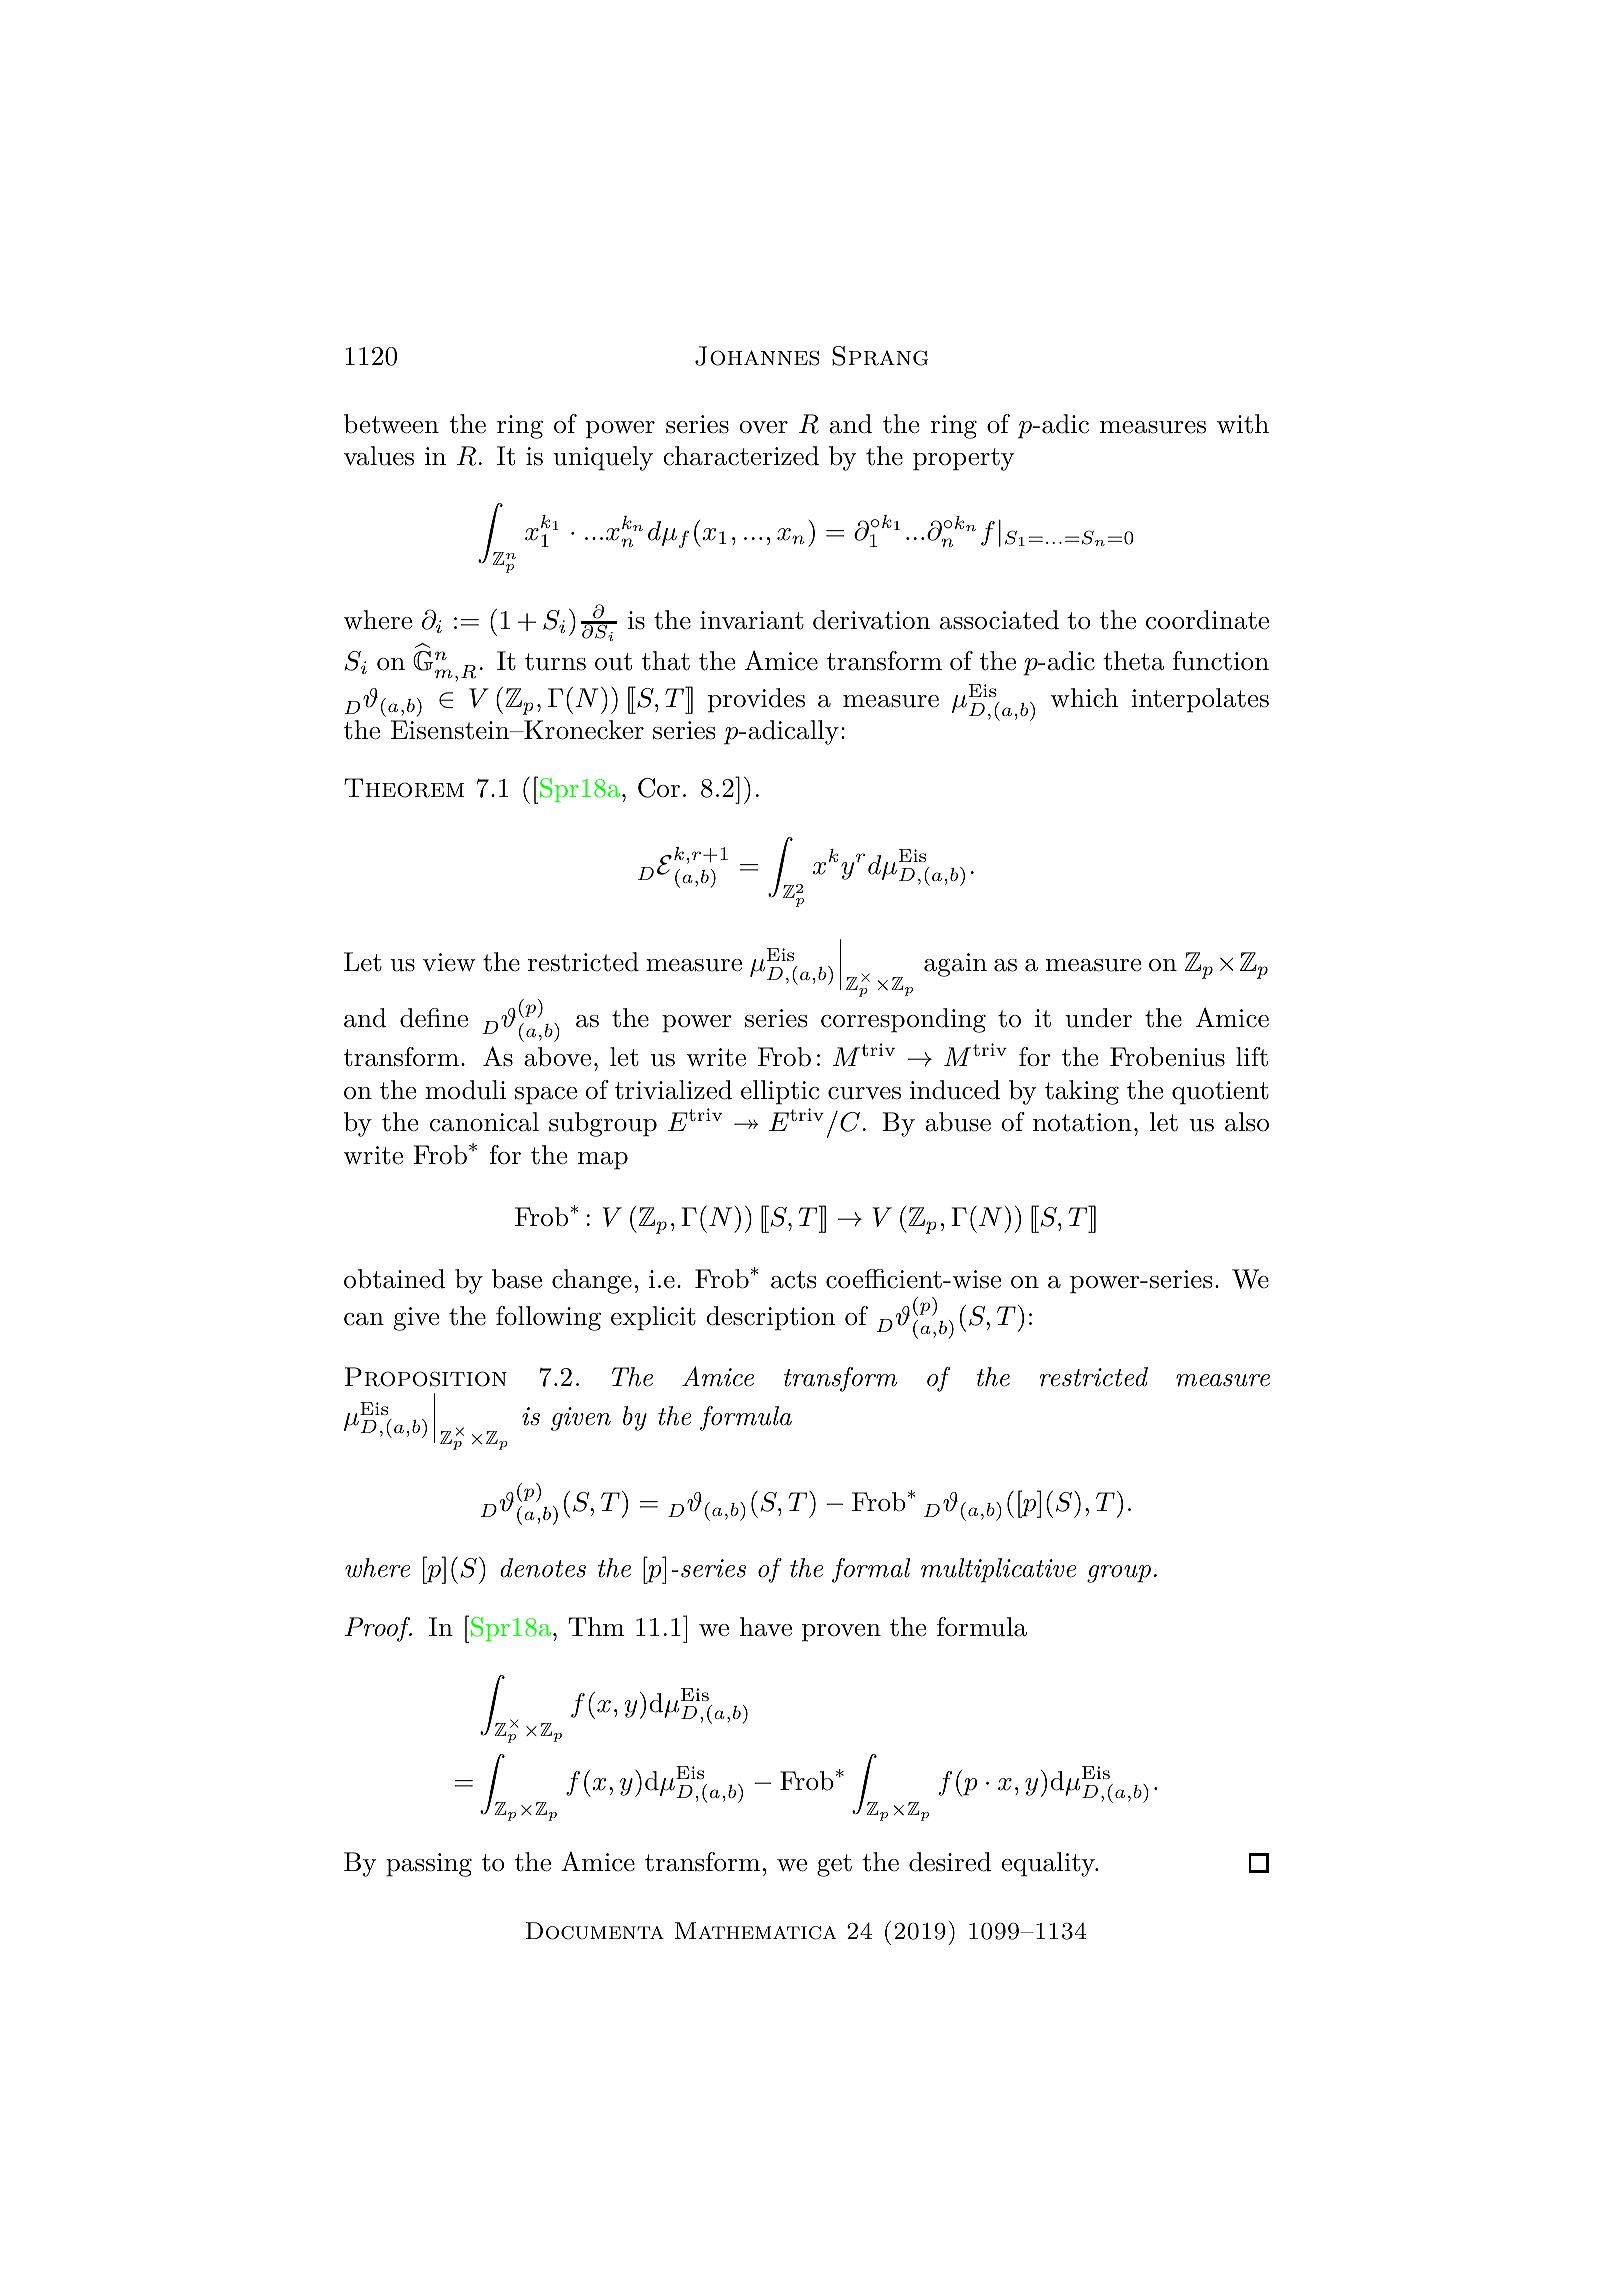  What do you see at coordinates (764, 427) in the screenshot?
I see `over` at bounding box center [764, 427].
